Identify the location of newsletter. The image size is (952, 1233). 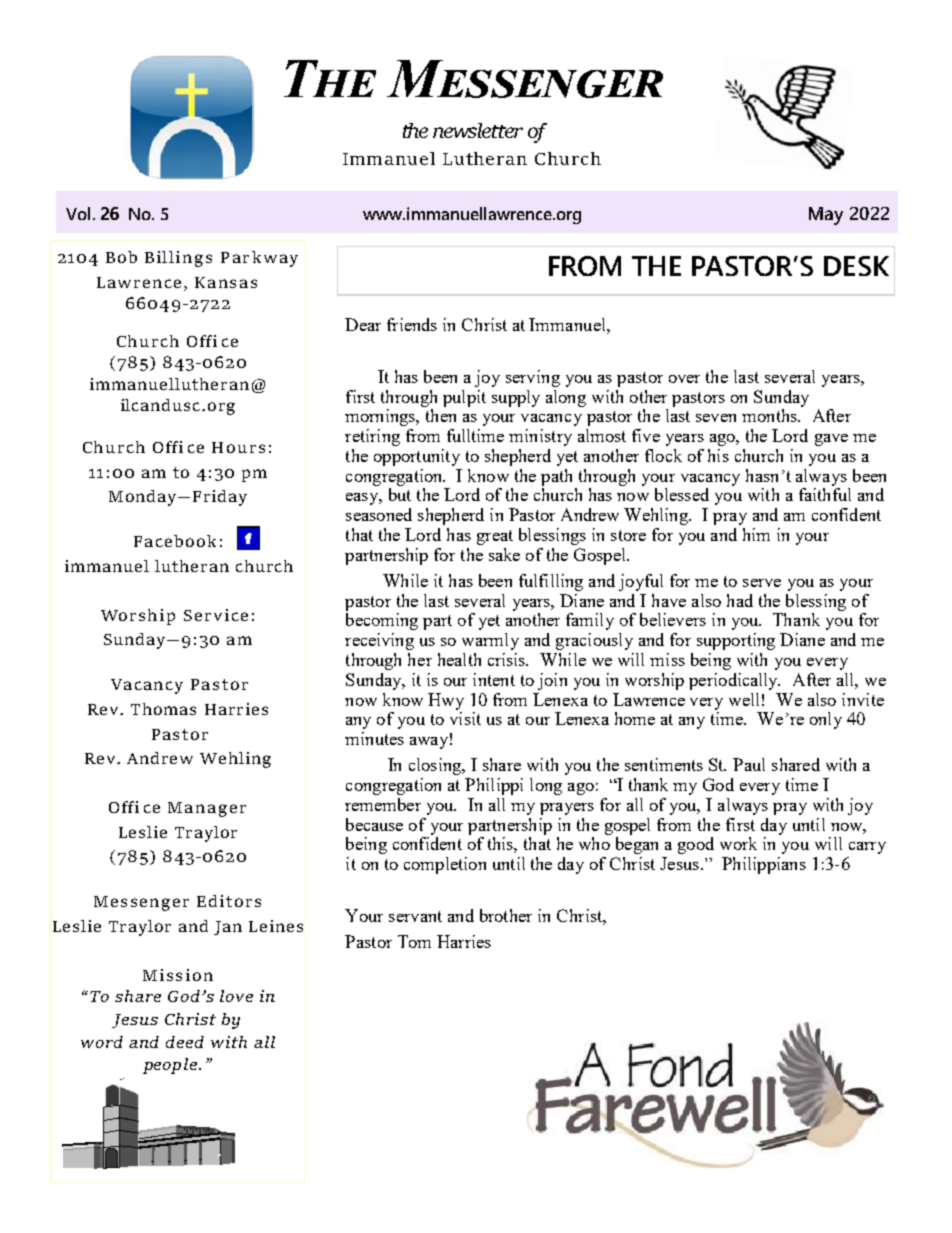
(478, 130).
